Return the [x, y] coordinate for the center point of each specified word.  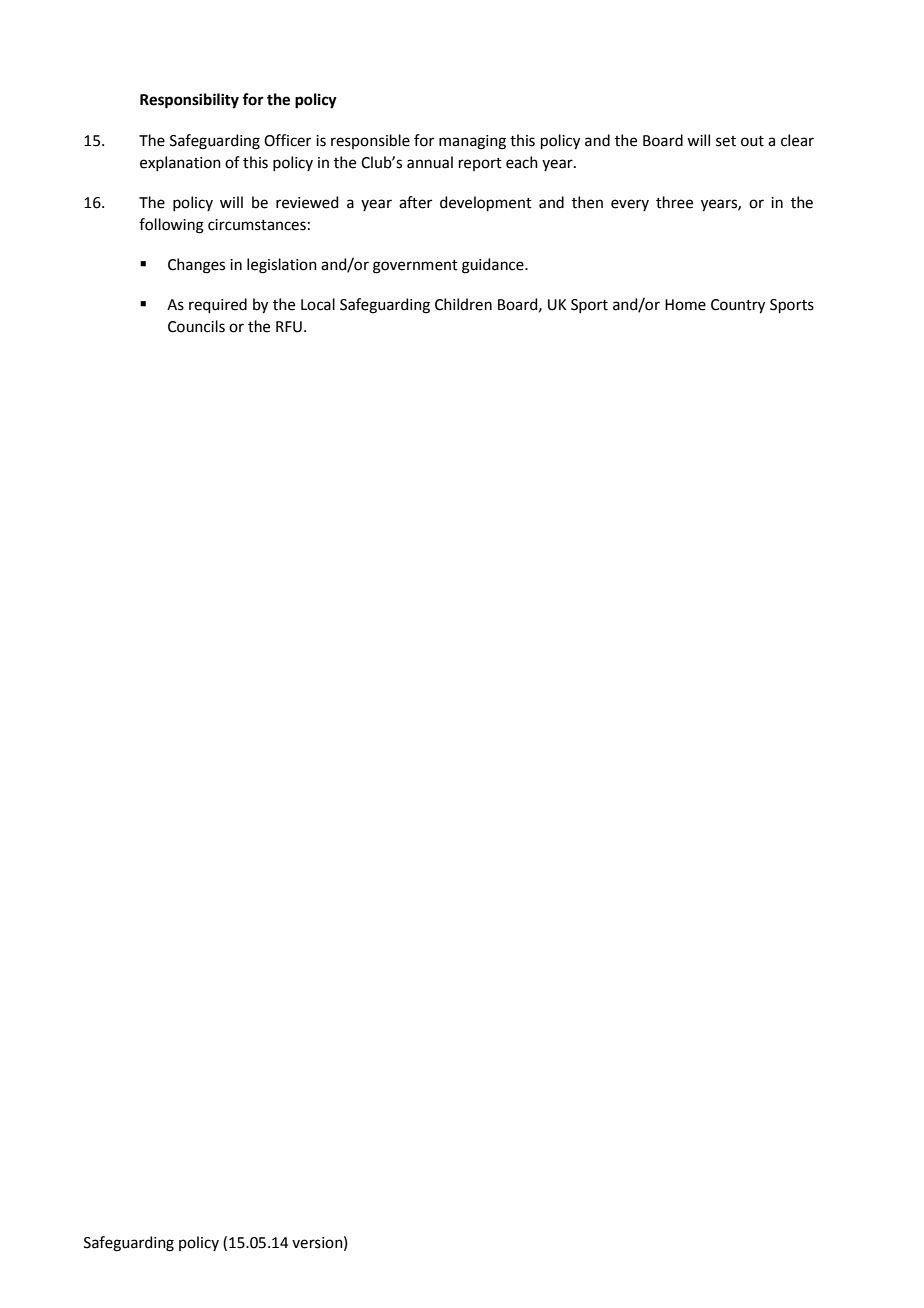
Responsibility [189, 101]
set [726, 141]
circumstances [257, 225]
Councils [196, 326]
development [486, 203]
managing [472, 142]
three [674, 202]
